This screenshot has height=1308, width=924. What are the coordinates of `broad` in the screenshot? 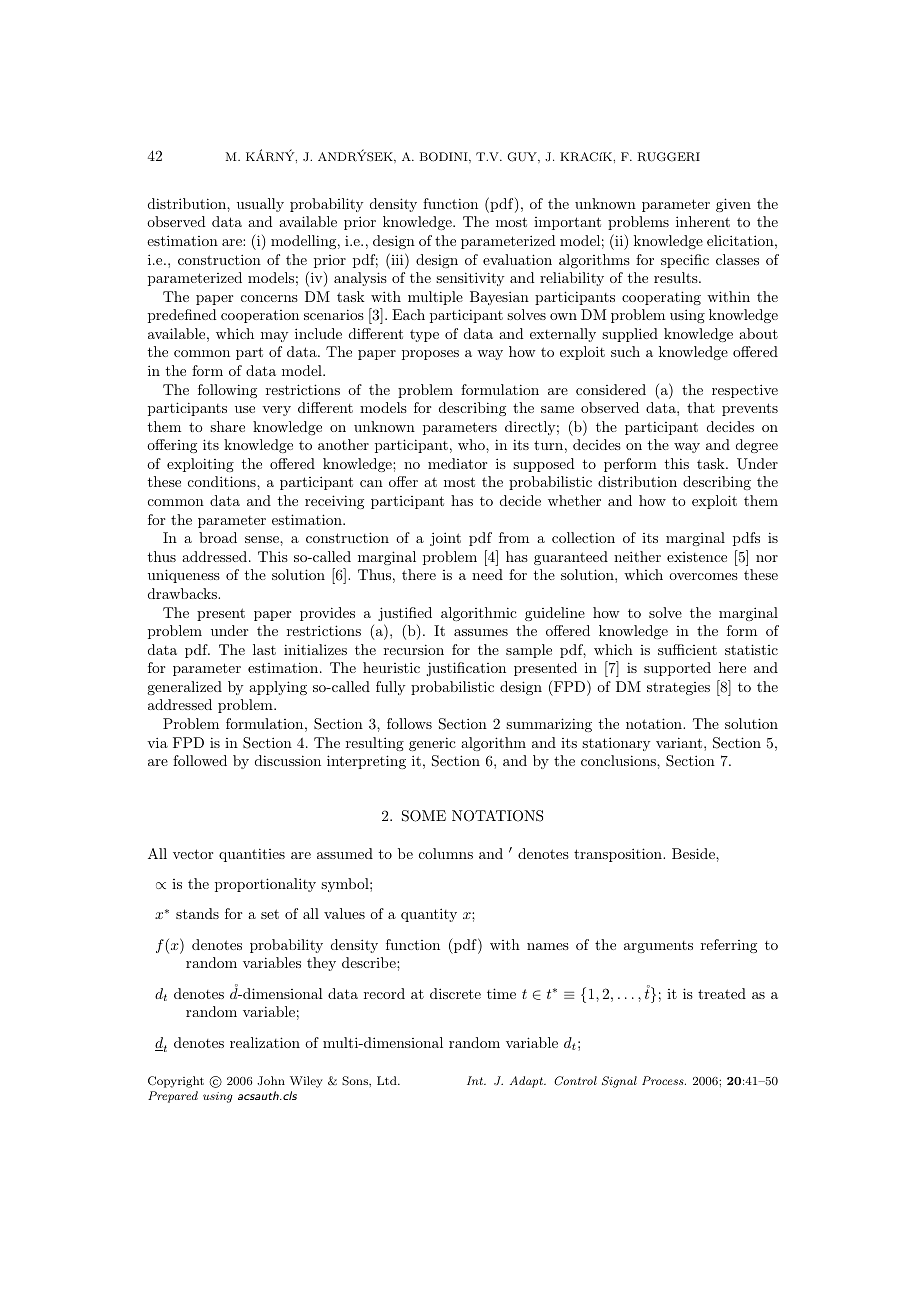 It's located at (218, 537).
